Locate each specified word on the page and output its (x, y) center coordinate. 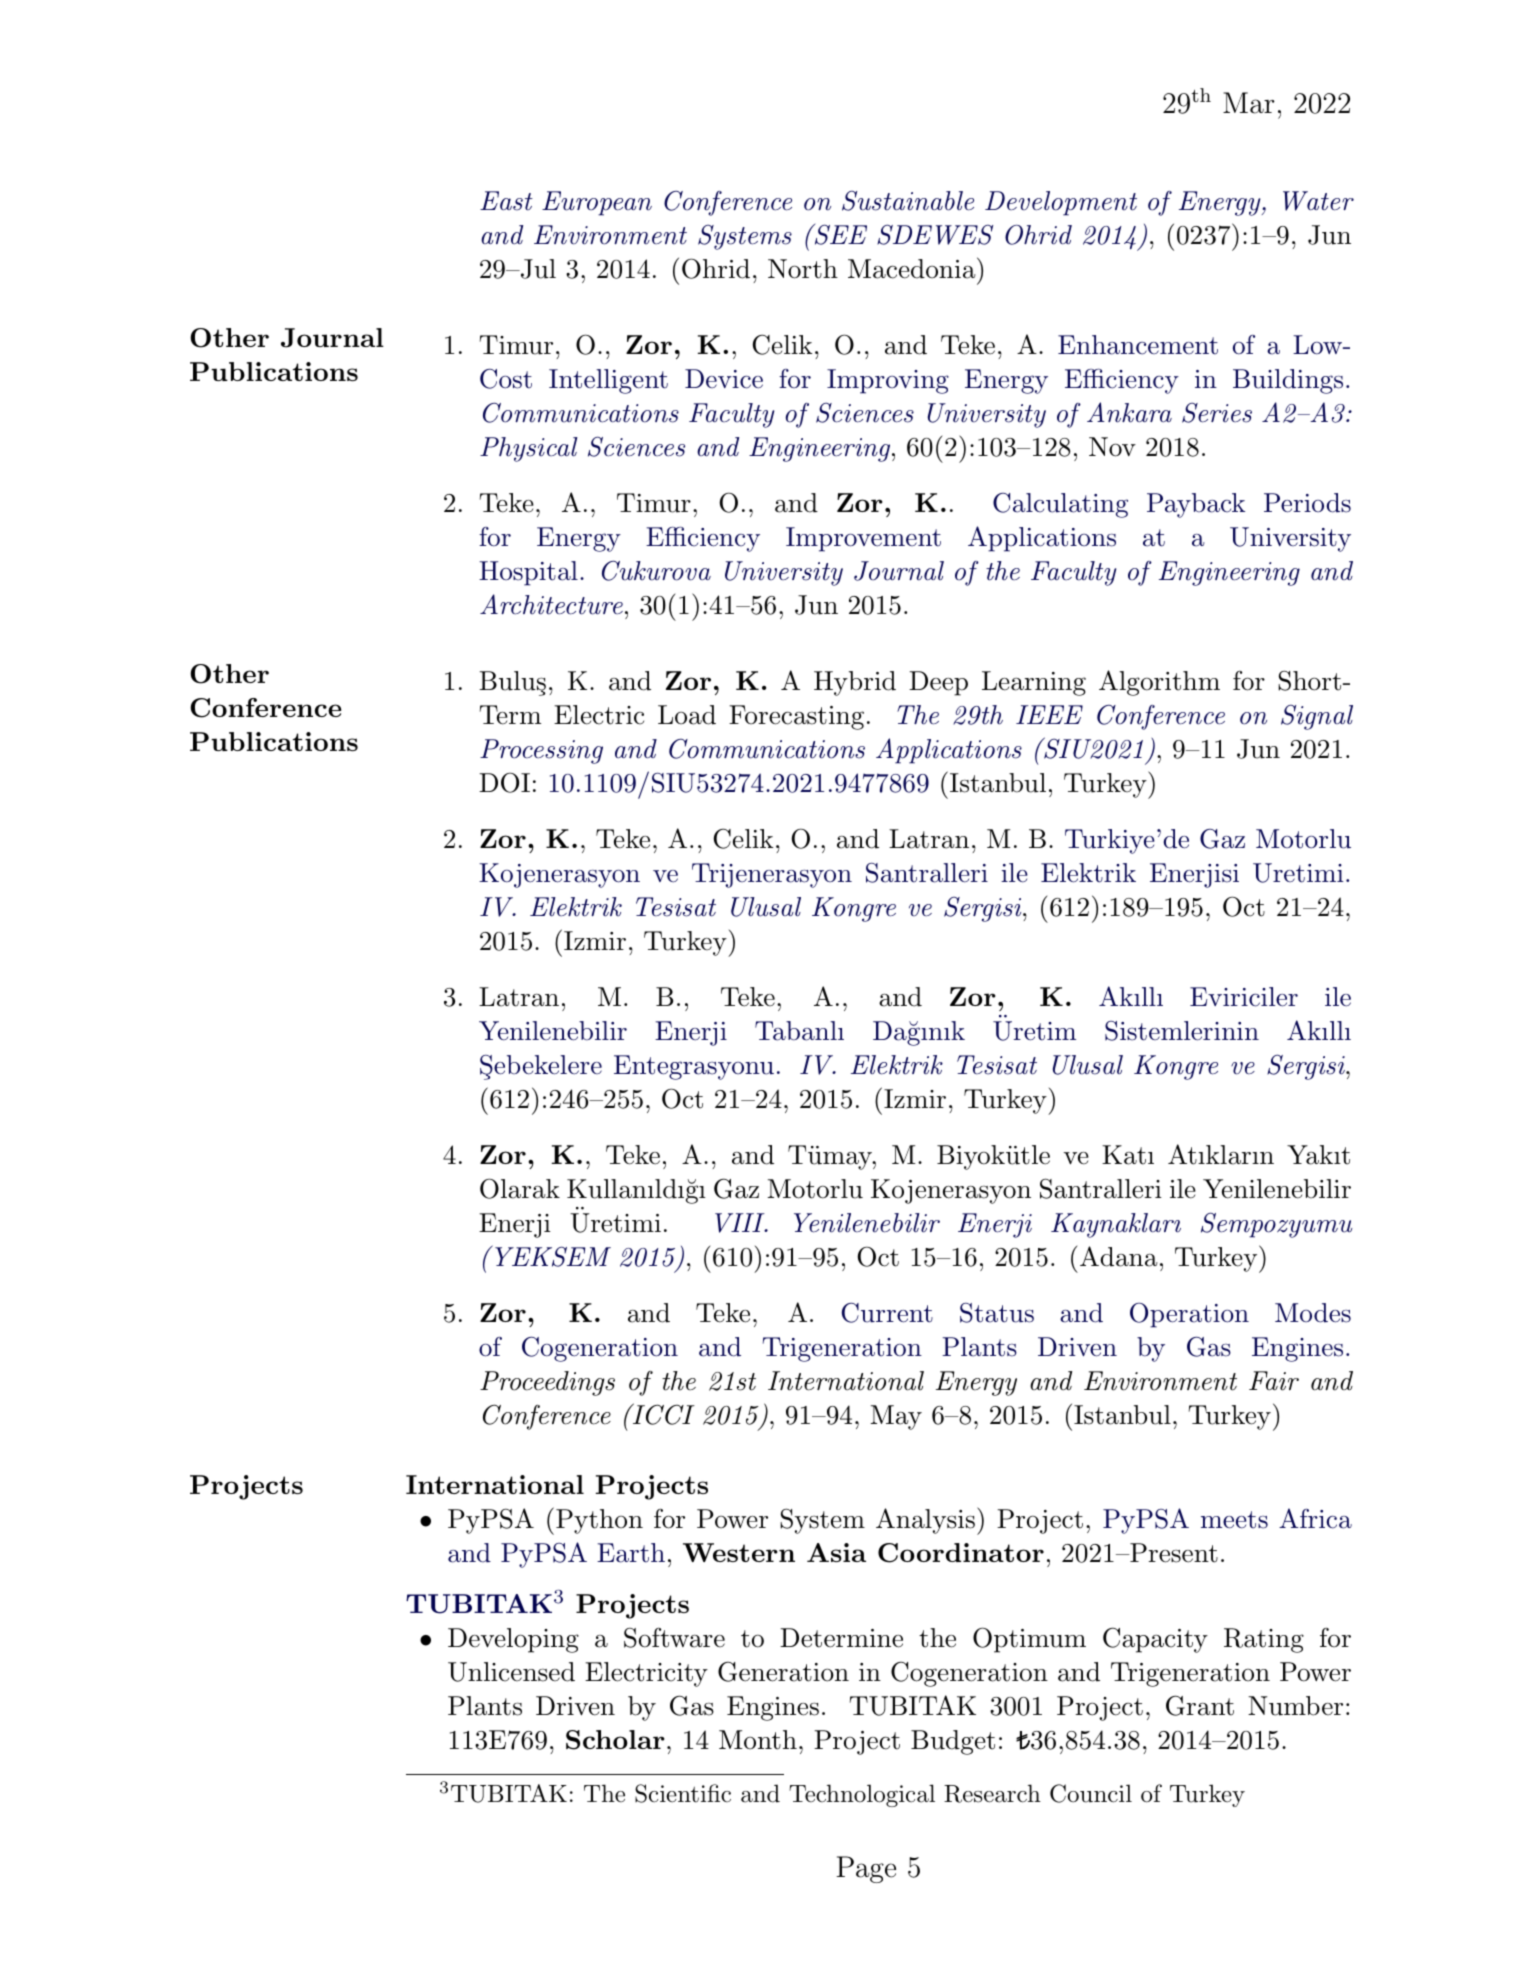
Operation (1189, 1315)
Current (887, 1313)
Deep (938, 683)
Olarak (520, 1188)
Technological (862, 1795)
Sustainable (908, 201)
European (597, 203)
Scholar (615, 1740)
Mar (1249, 103)
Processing (541, 751)
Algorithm (1159, 683)
